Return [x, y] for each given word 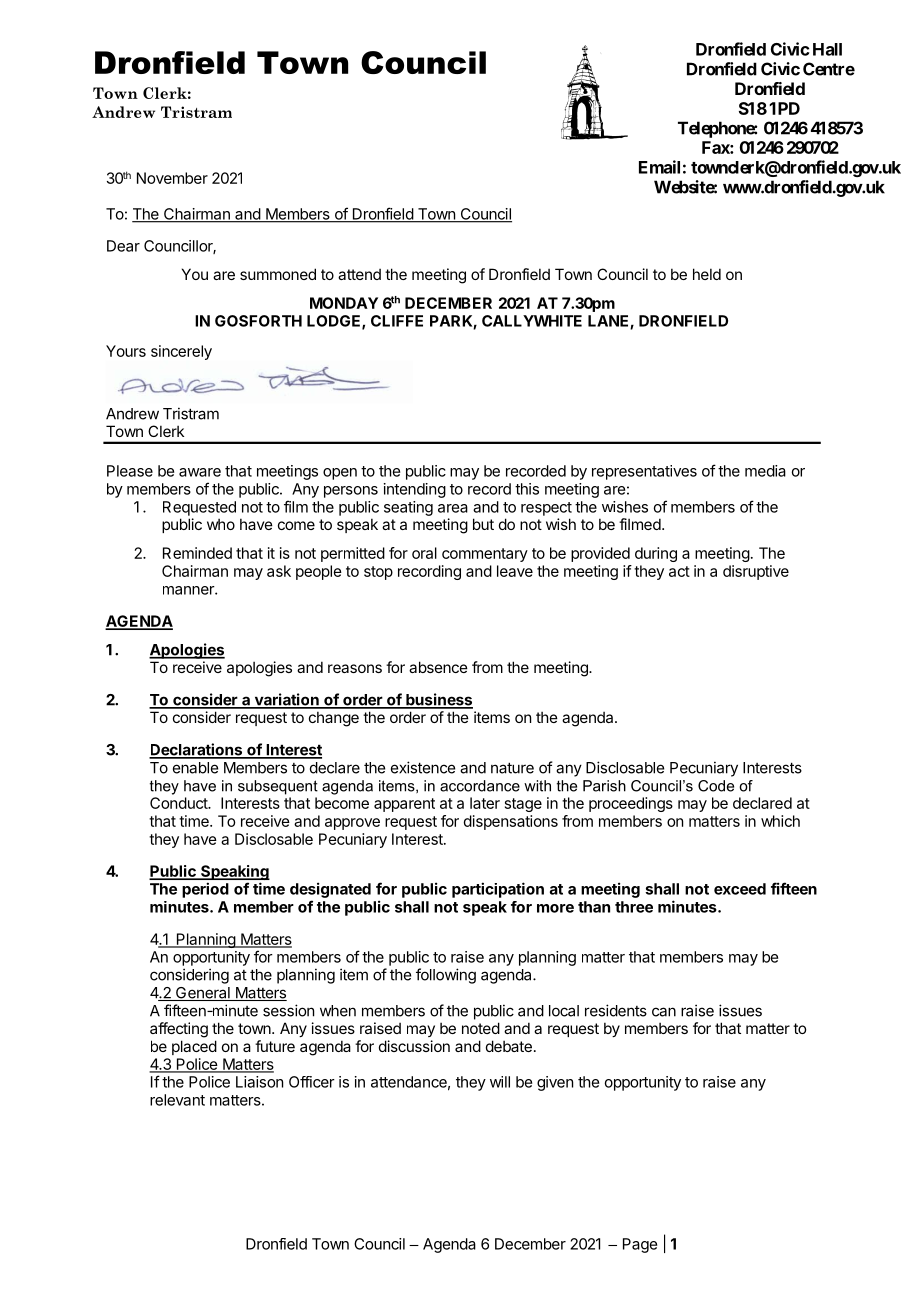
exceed [740, 889]
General [203, 994]
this [527, 489]
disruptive [756, 572]
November [172, 178]
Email [659, 167]
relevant [177, 1100]
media [765, 471]
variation [286, 700]
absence [438, 667]
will [500, 1082]
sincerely [181, 352]
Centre [829, 69]
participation [498, 890]
